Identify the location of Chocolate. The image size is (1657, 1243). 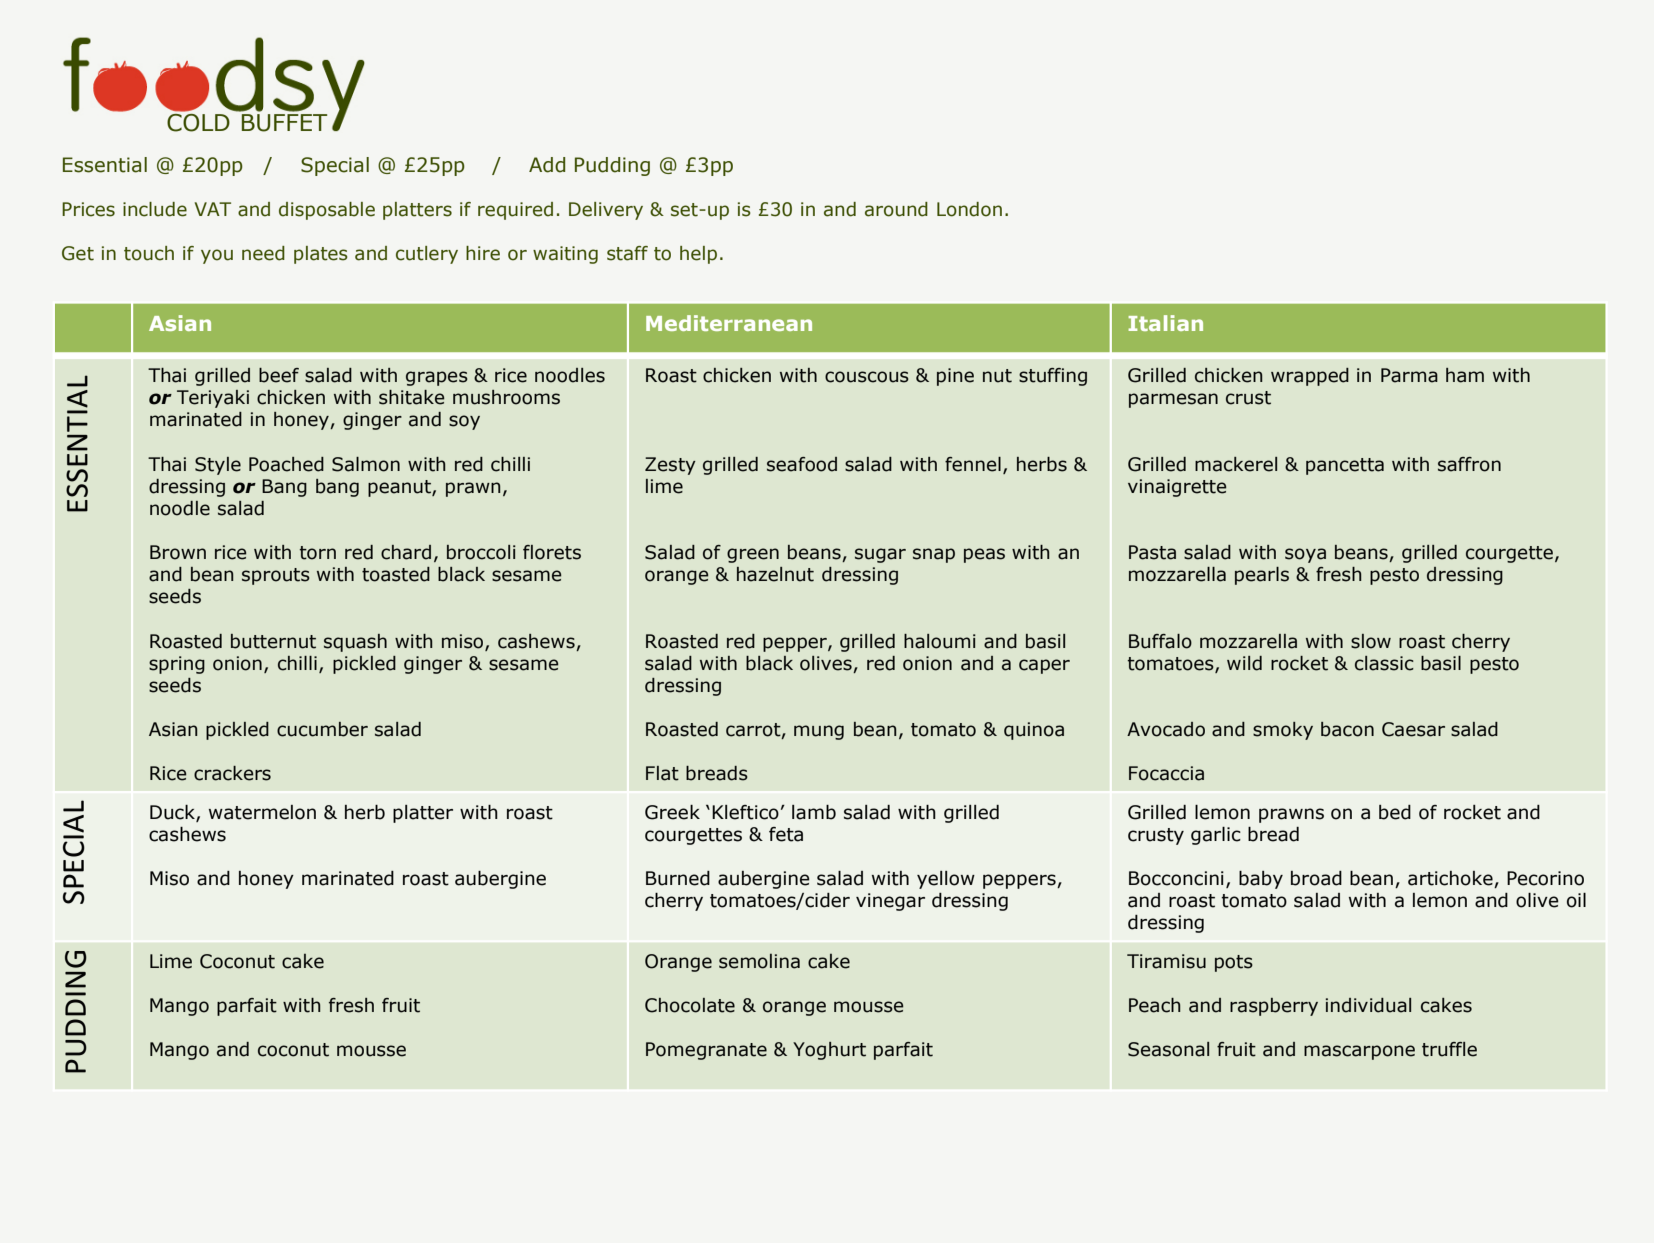
(690, 1005).
